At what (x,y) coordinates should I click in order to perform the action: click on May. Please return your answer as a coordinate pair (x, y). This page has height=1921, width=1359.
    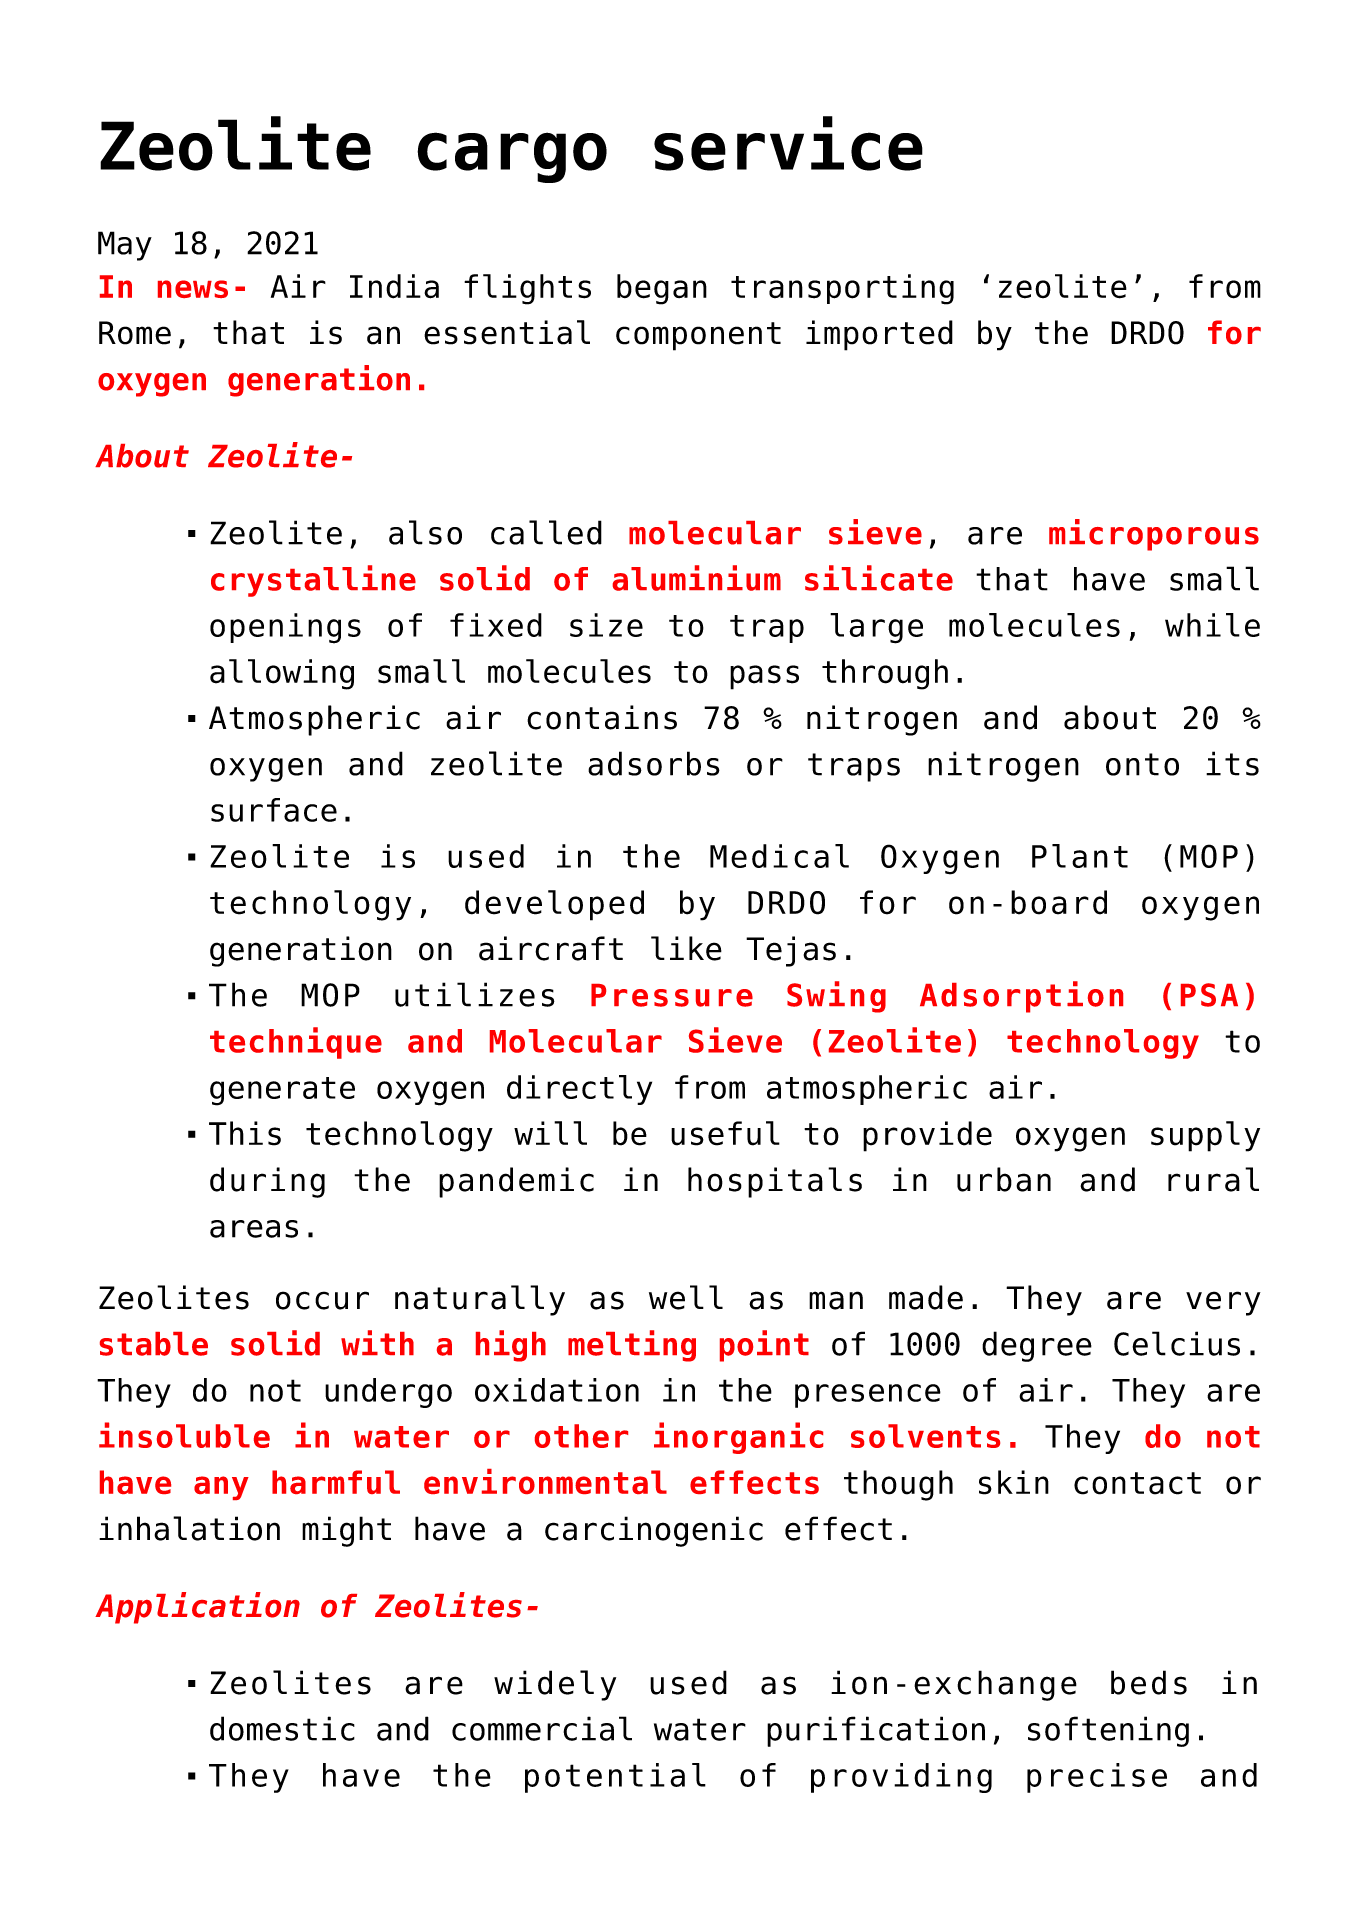
    Looking at the image, I should click on (125, 246).
